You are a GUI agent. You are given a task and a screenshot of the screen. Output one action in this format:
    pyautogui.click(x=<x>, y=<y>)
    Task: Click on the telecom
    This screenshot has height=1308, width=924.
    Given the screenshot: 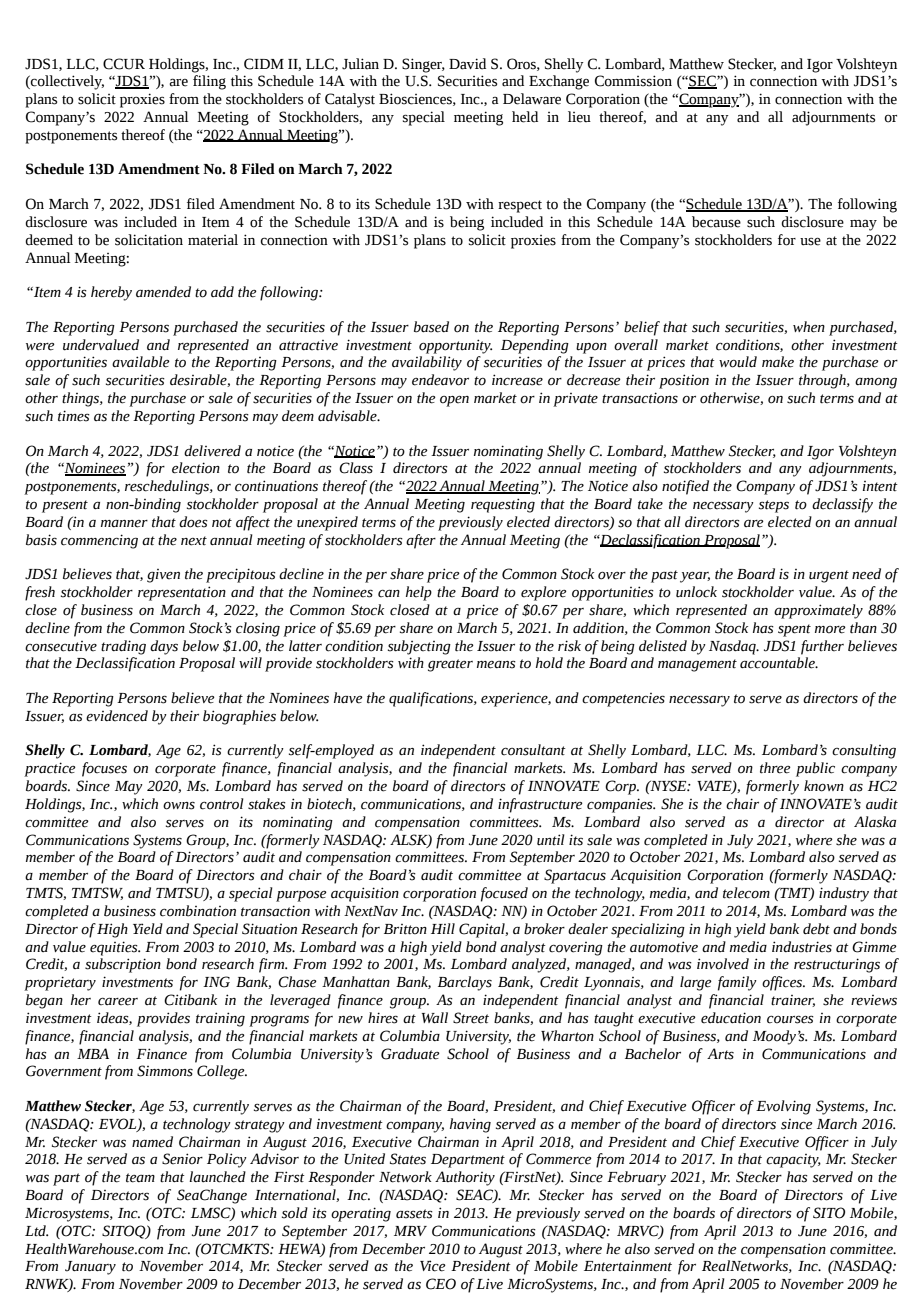 What is the action you would take?
    pyautogui.click(x=746, y=893)
